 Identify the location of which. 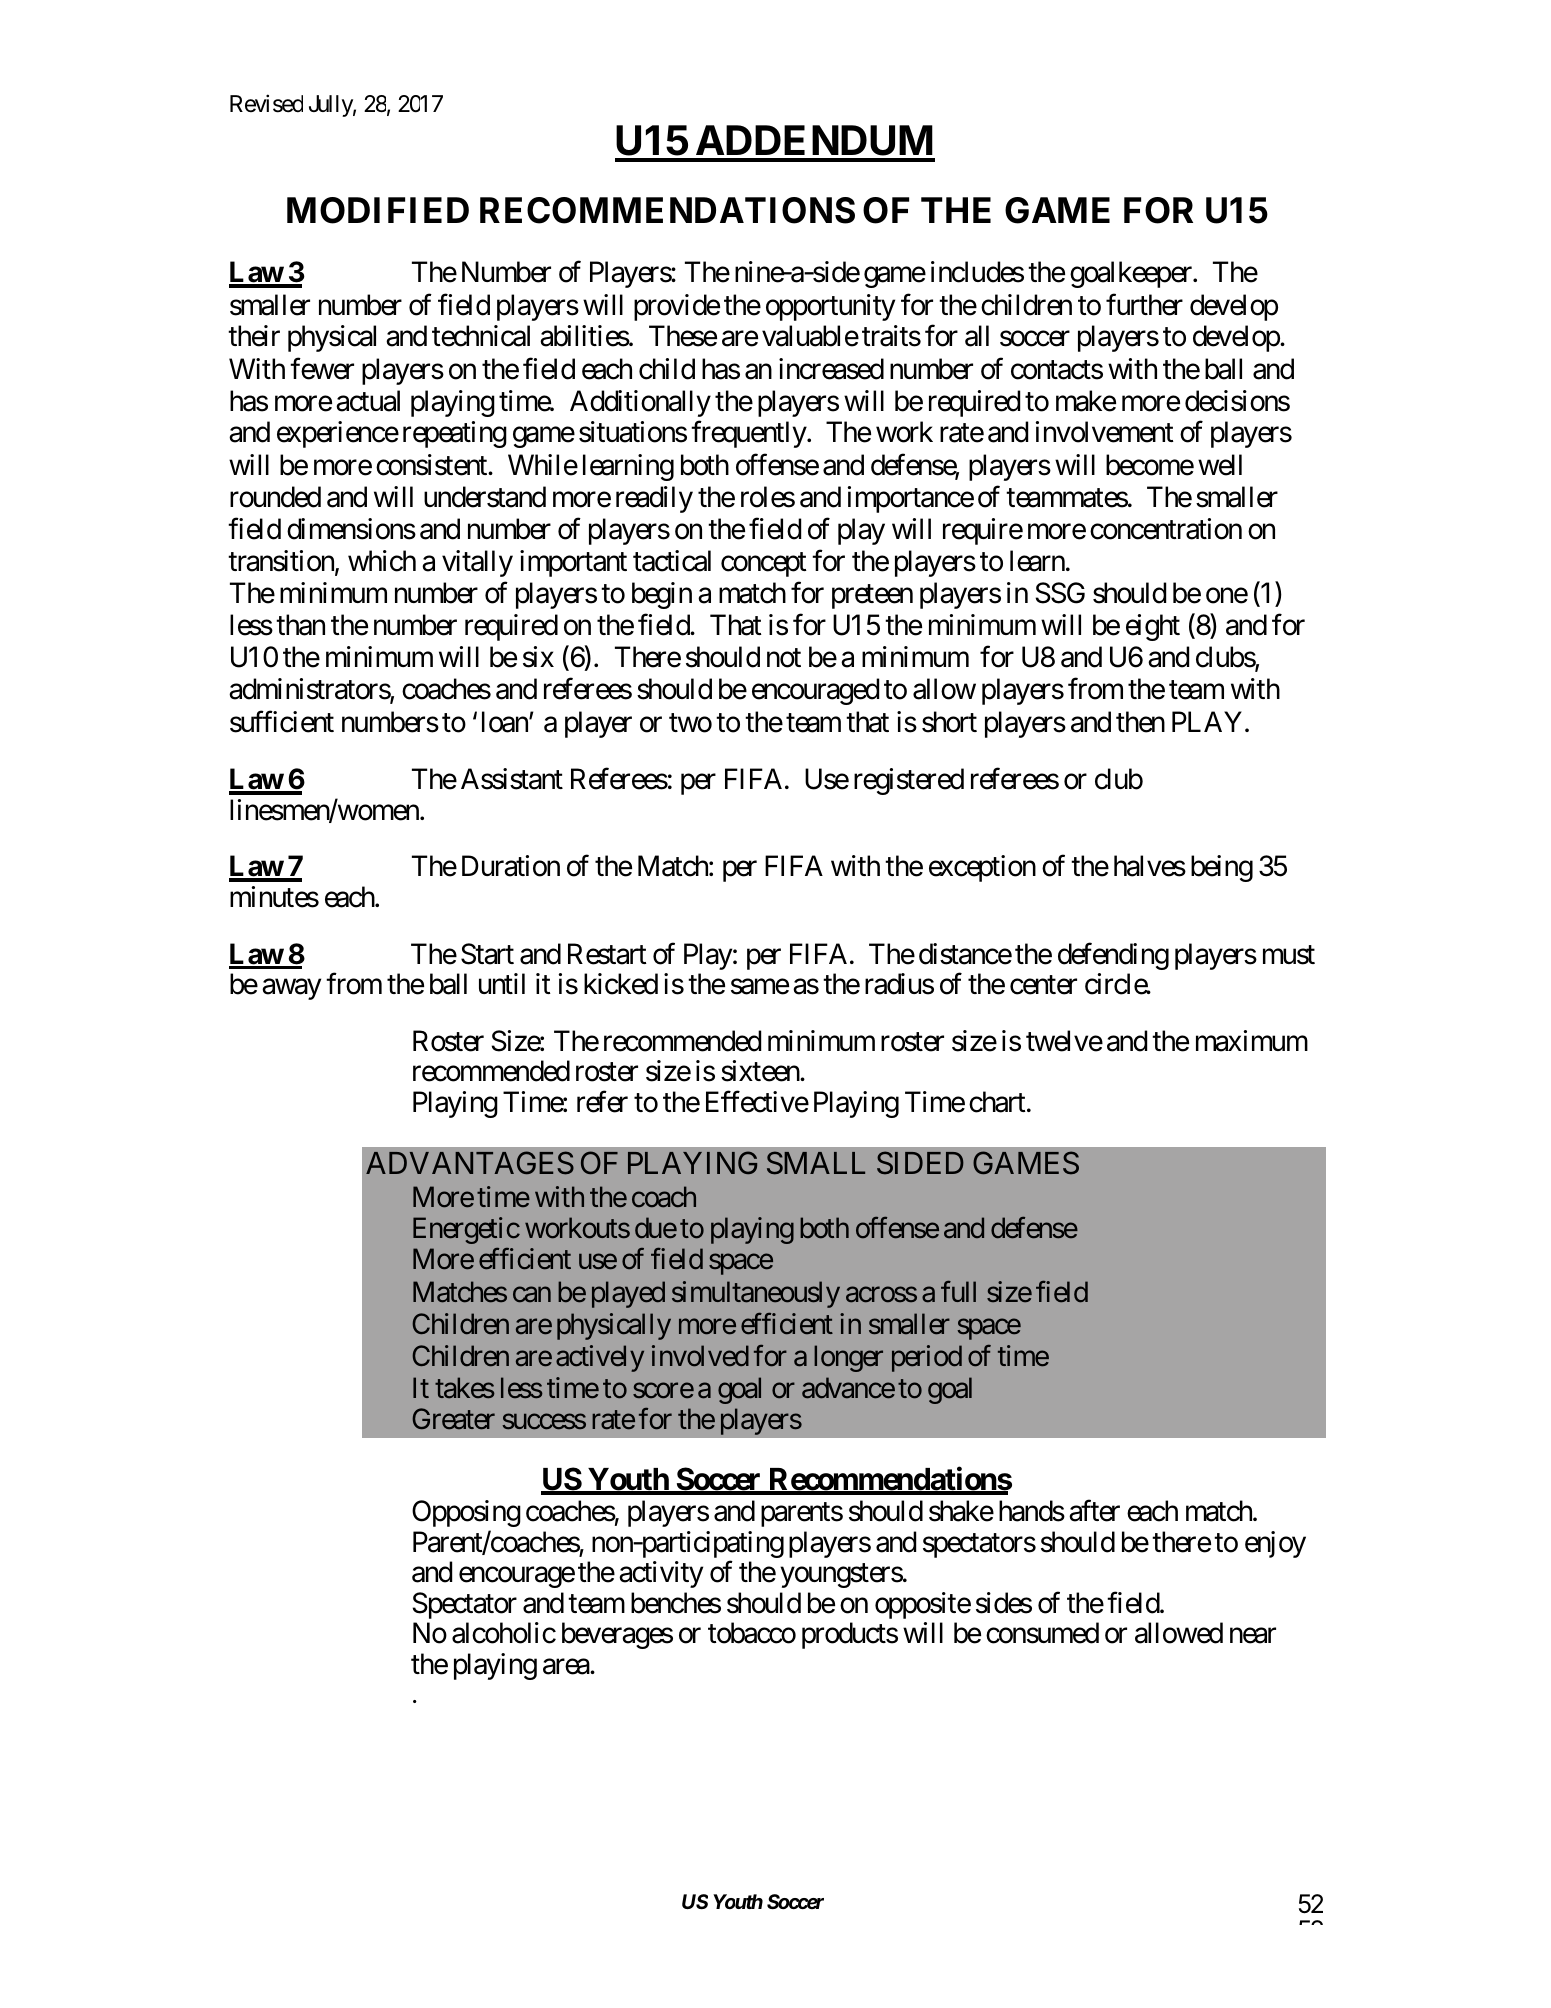
(382, 561).
